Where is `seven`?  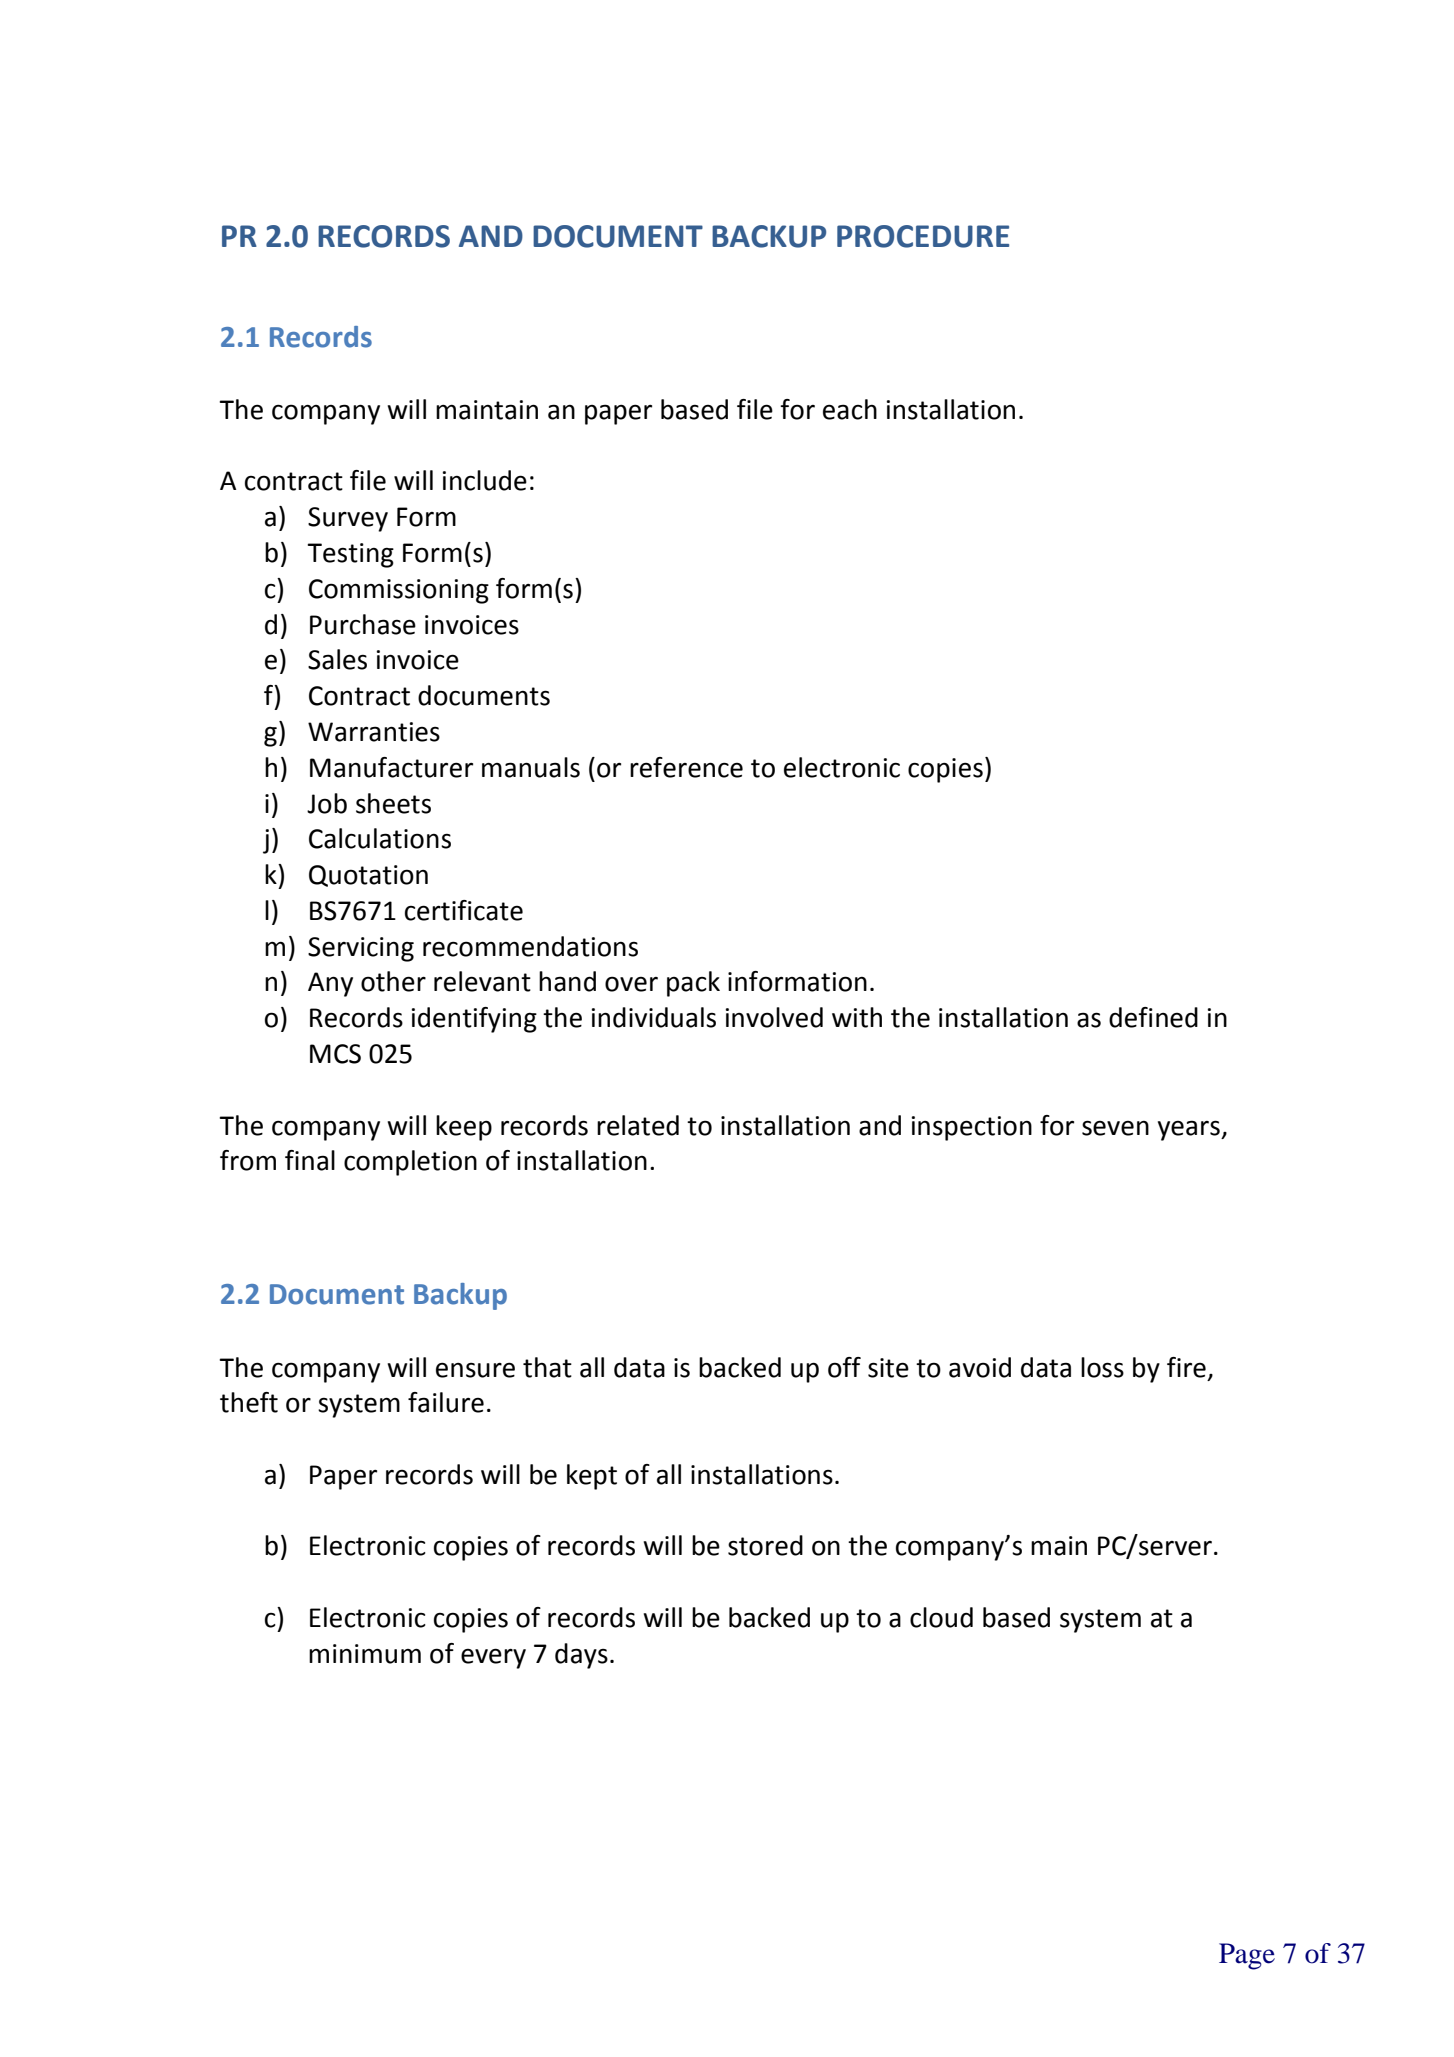 seven is located at coordinates (1115, 1128).
